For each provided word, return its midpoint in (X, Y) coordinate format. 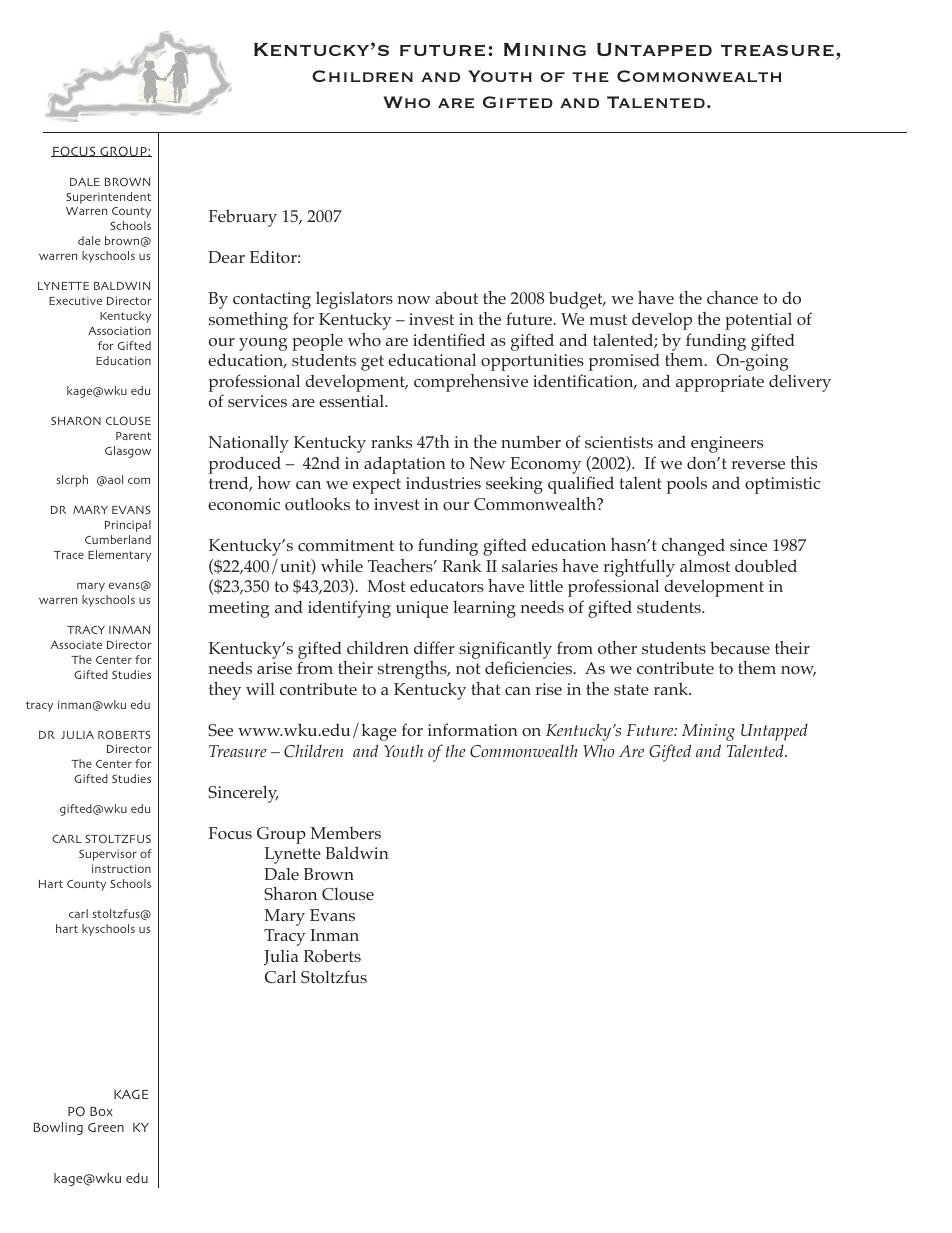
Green (106, 1127)
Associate (76, 644)
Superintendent (108, 198)
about (456, 298)
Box (101, 1111)
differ (434, 647)
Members (345, 833)
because (740, 647)
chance (732, 297)
